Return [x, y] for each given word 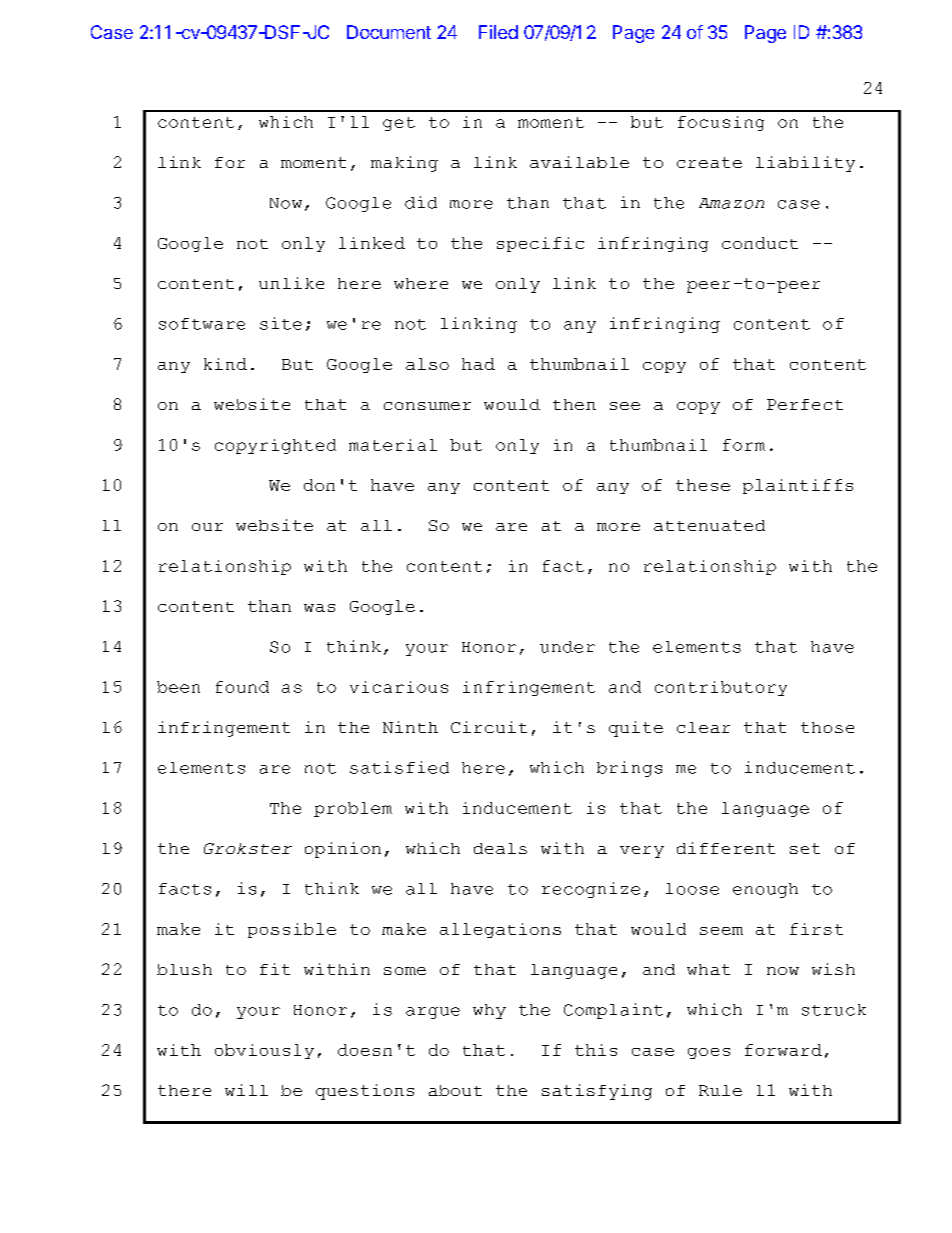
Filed [498, 32]
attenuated [709, 525]
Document [389, 32]
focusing [721, 123]
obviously [264, 1051]
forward [783, 1050]
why [489, 1011]
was [319, 608]
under [567, 647]
